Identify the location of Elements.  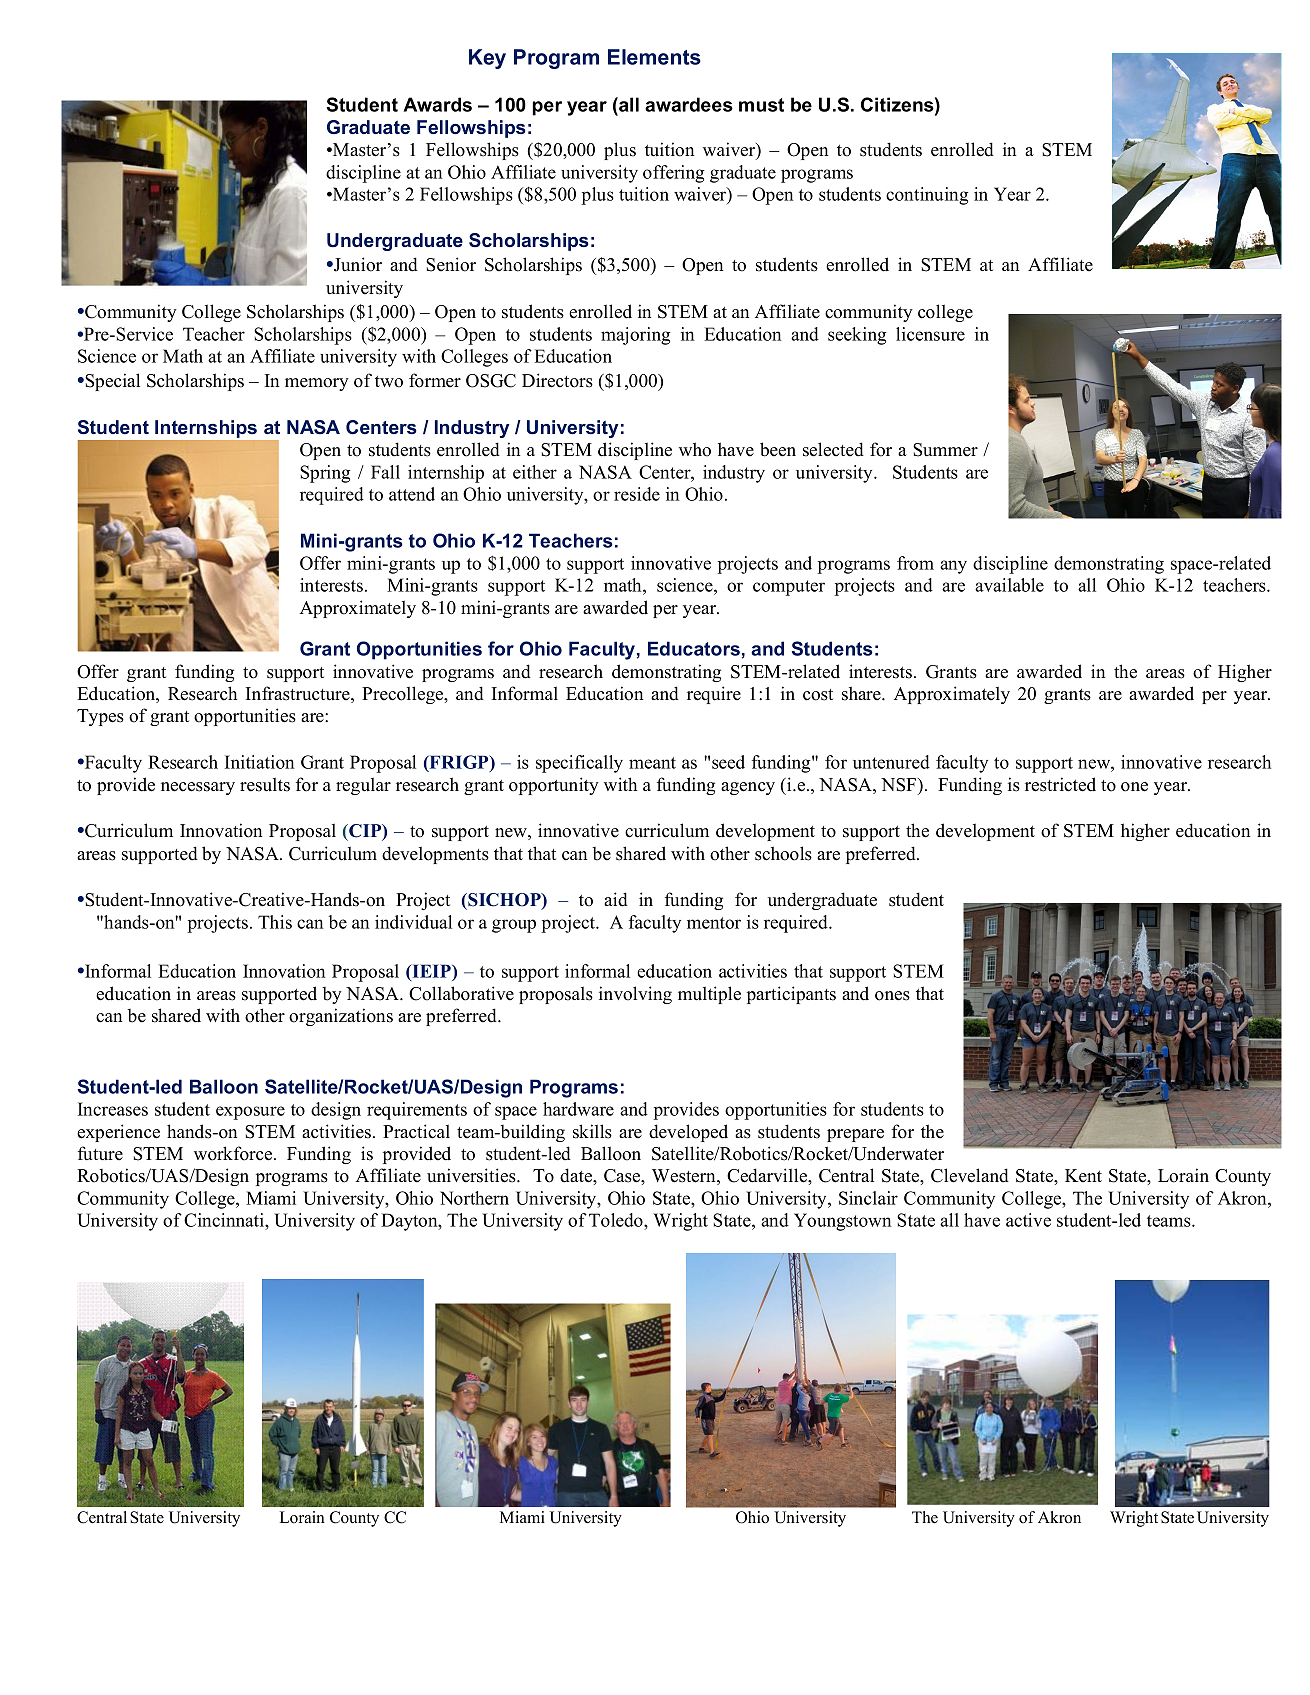
(654, 57).
